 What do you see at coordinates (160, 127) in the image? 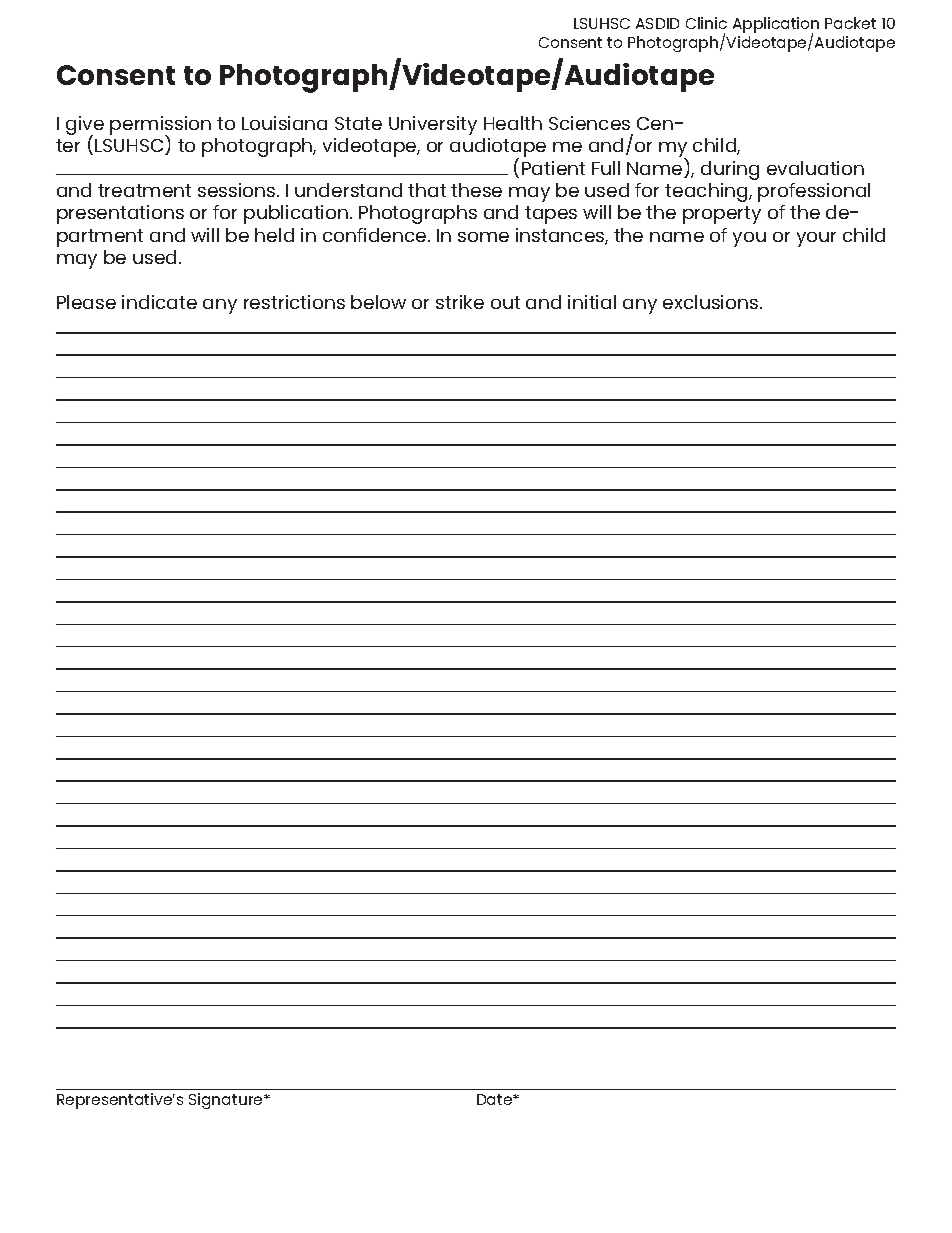
I see `permission` at bounding box center [160, 127].
